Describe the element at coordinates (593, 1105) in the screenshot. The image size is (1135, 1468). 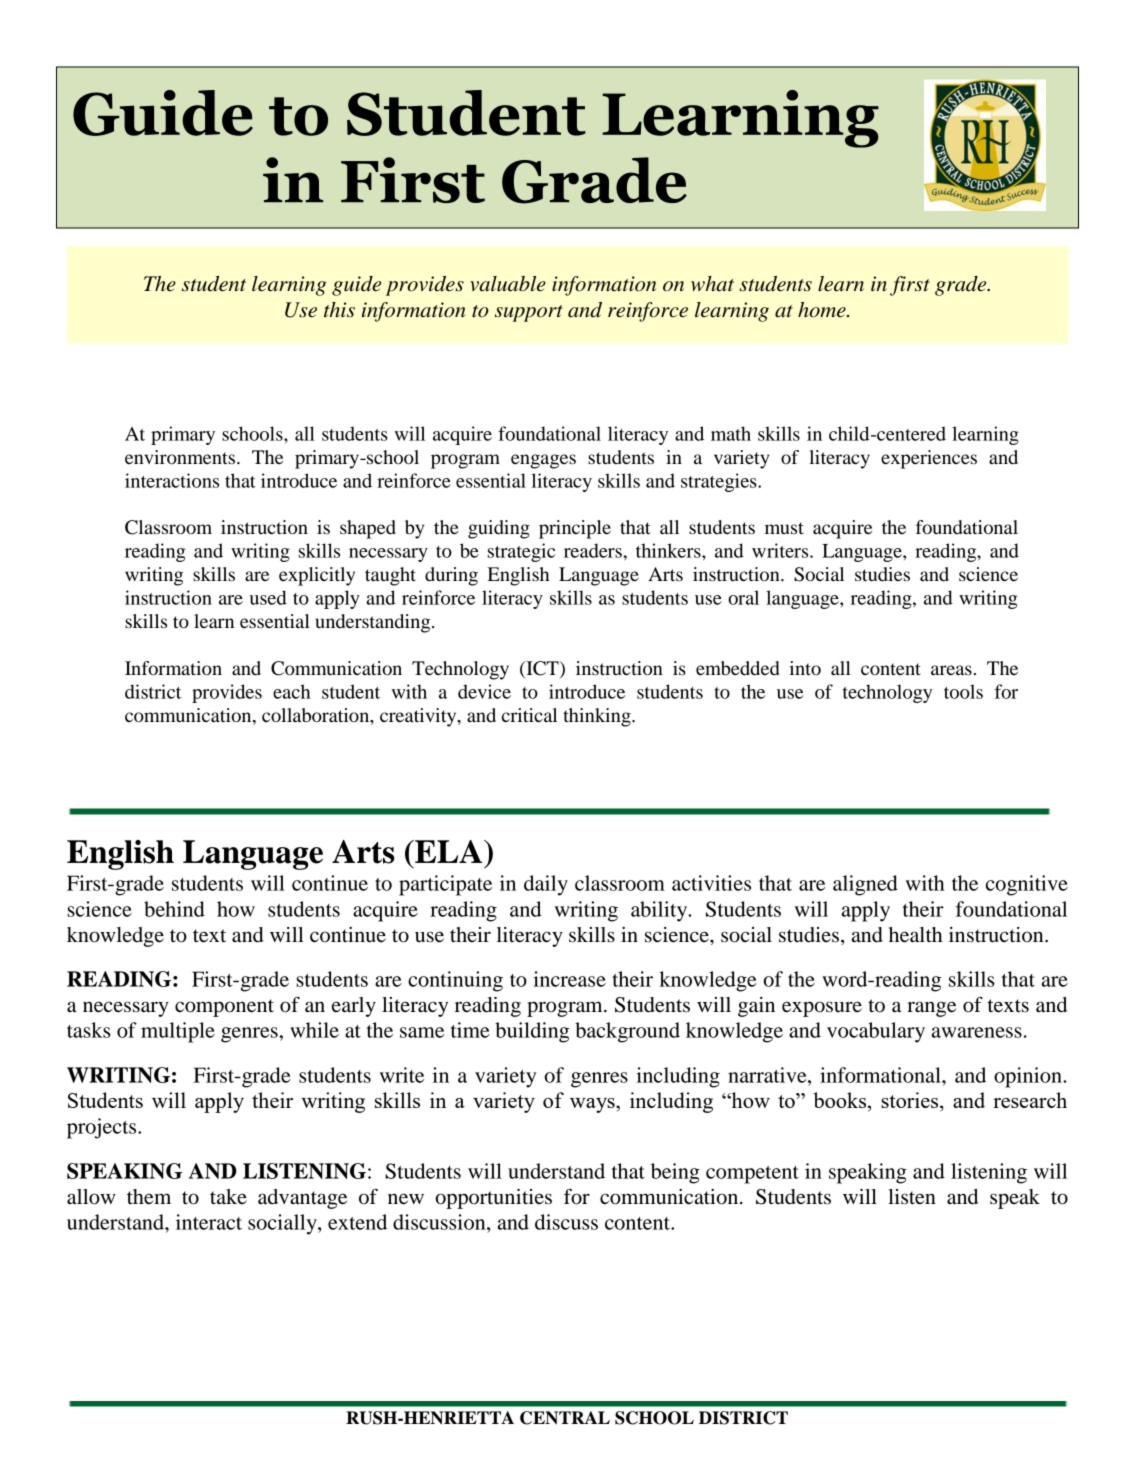
I see `ways` at that location.
